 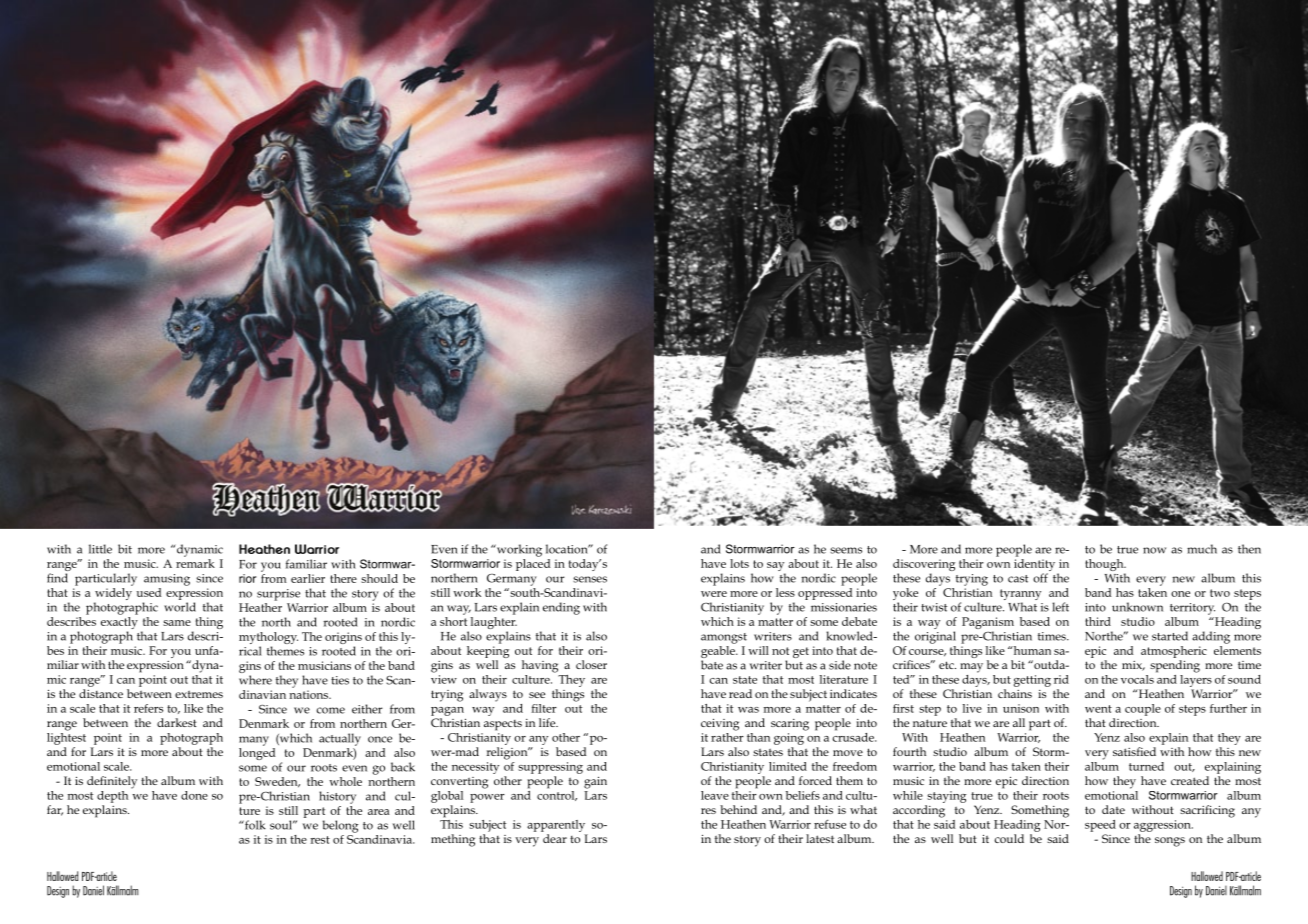 I want to click on lots, so click(x=739, y=563).
